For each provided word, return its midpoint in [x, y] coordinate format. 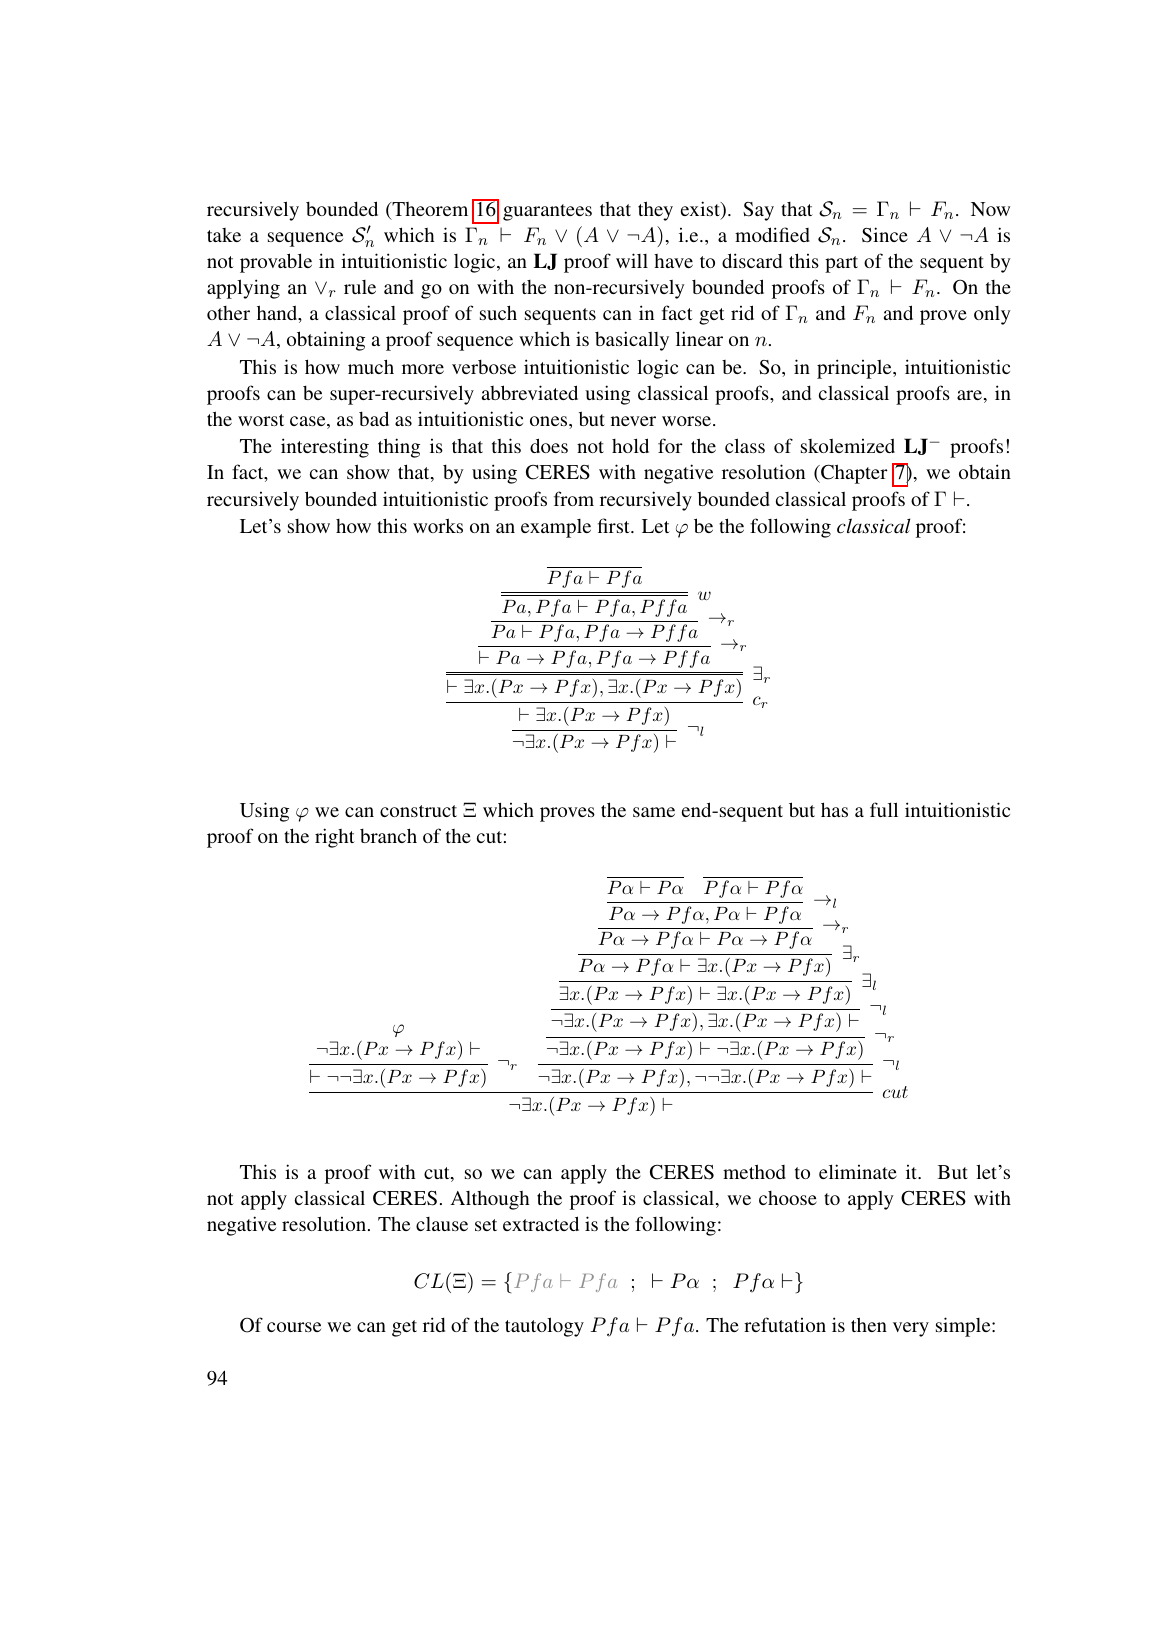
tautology [544, 1327]
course [294, 1327]
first [615, 525]
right [335, 838]
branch [388, 835]
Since [885, 235]
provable [276, 263]
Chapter [853, 474]
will [632, 260]
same [654, 812]
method [754, 1171]
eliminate [858, 1171]
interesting [325, 448]
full [884, 809]
